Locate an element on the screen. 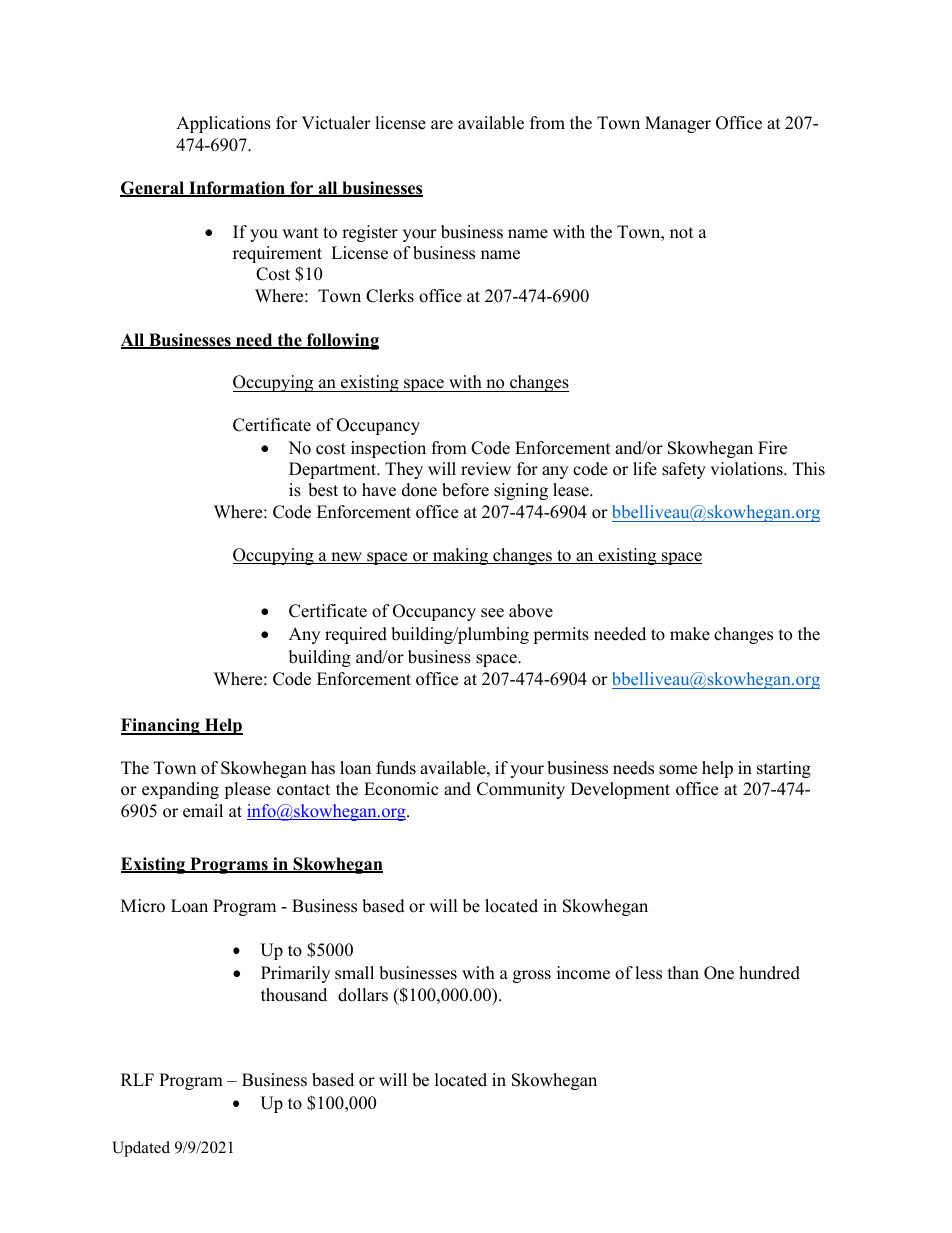  are is located at coordinates (442, 125).
